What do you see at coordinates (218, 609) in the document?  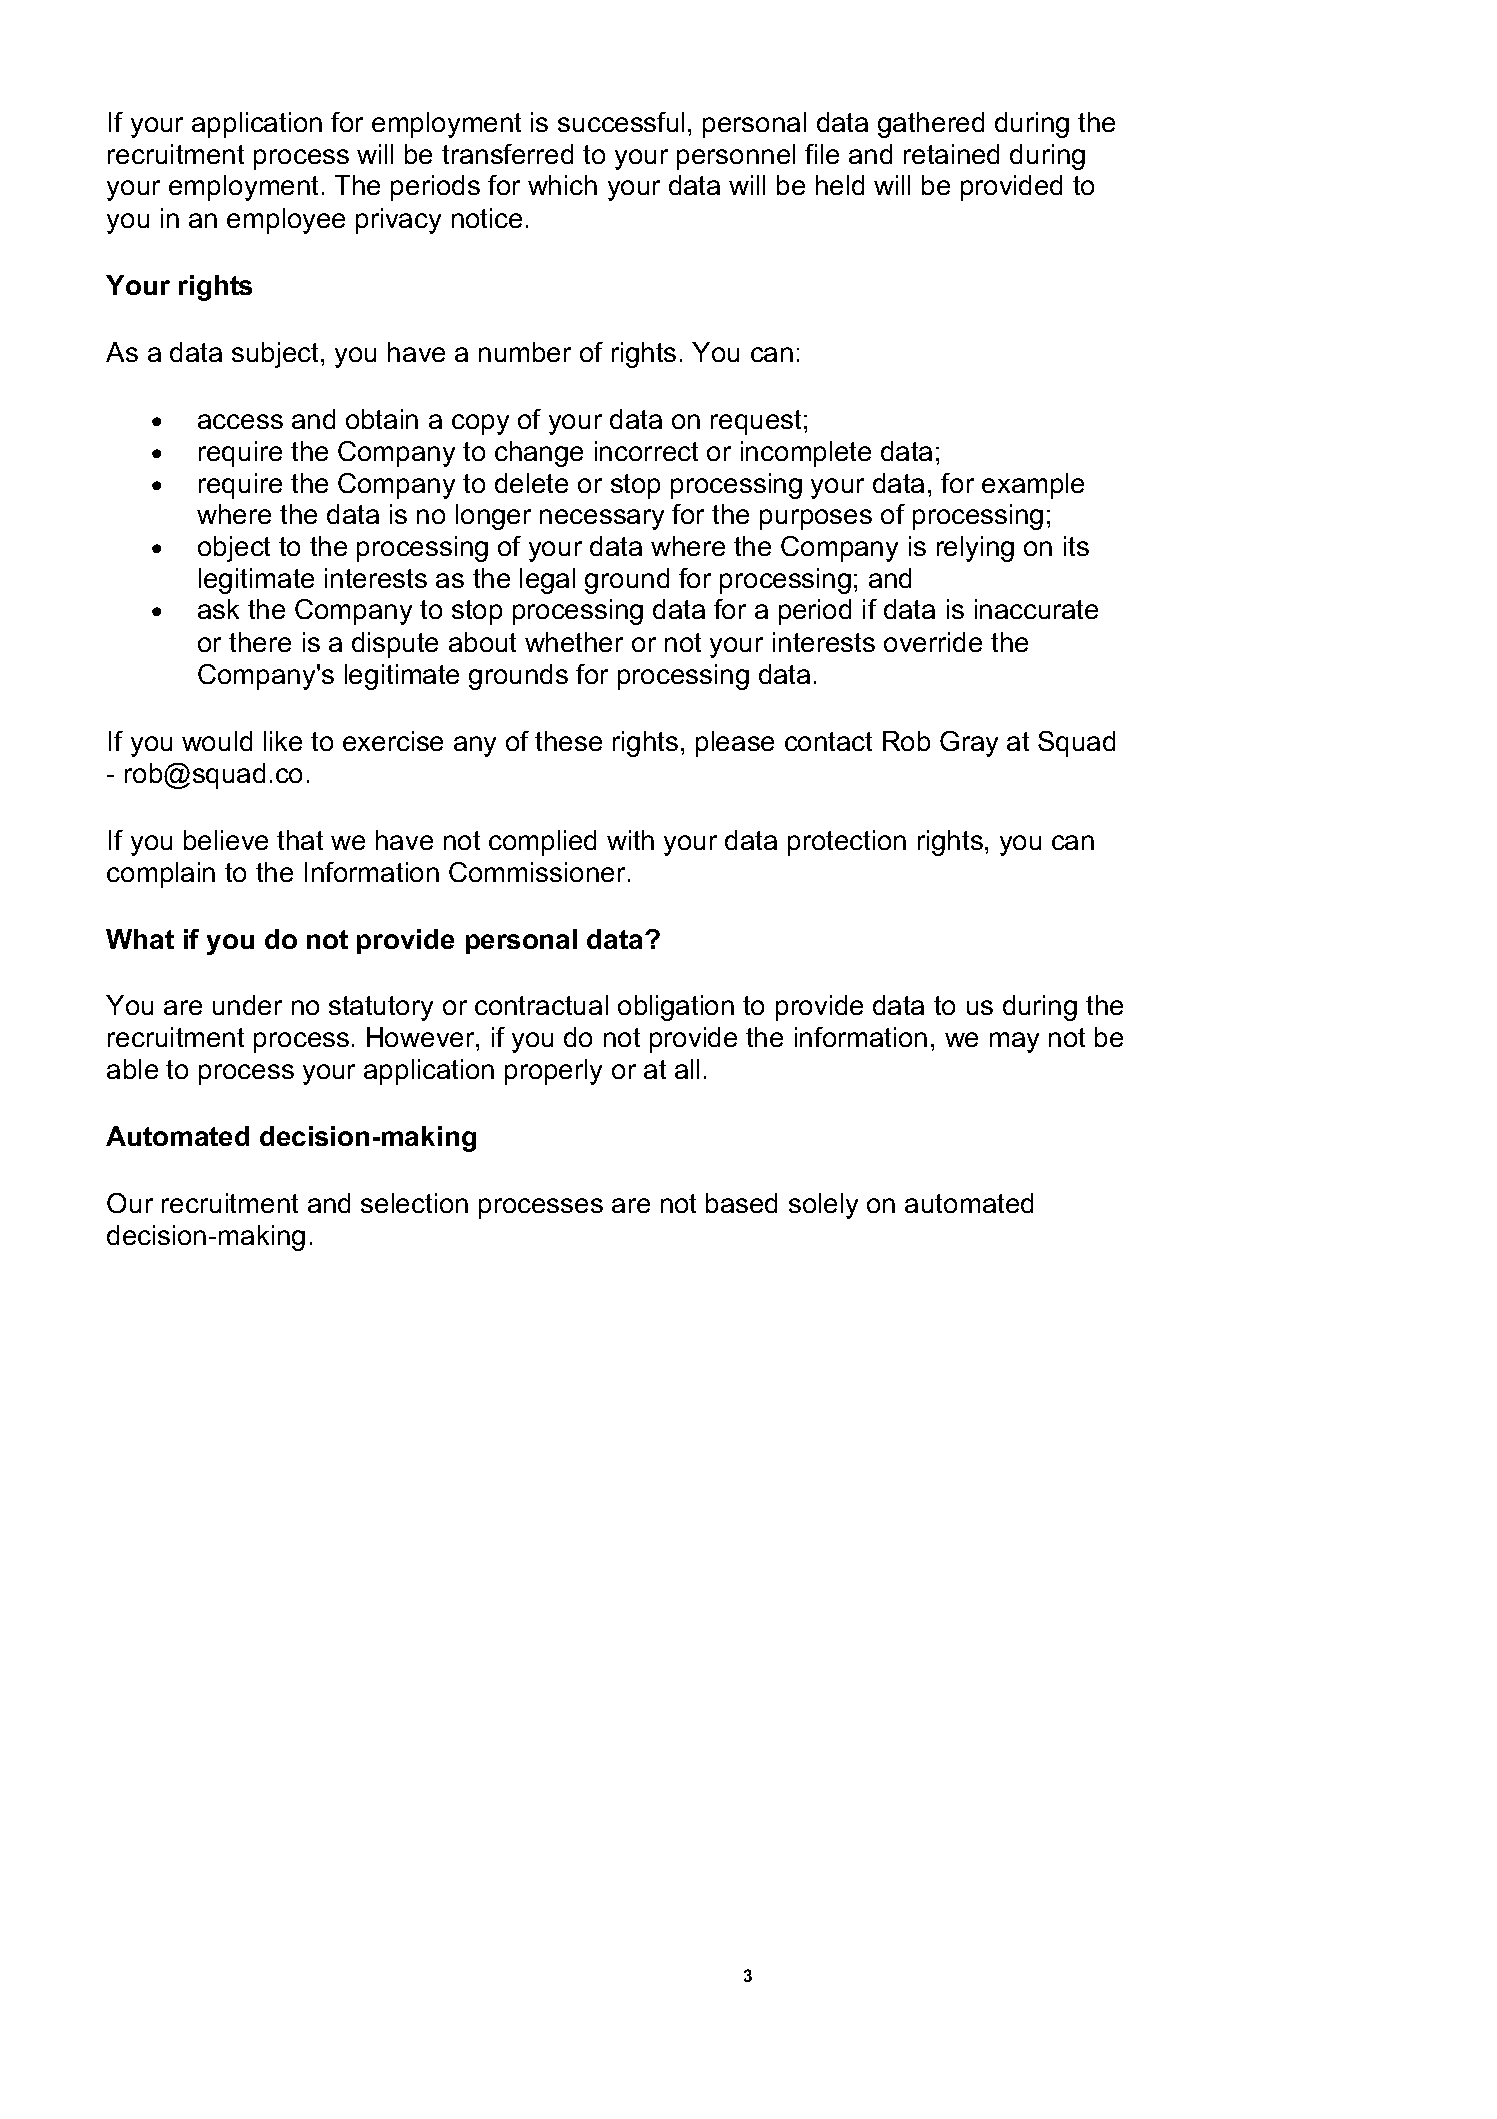 I see `ask` at bounding box center [218, 609].
